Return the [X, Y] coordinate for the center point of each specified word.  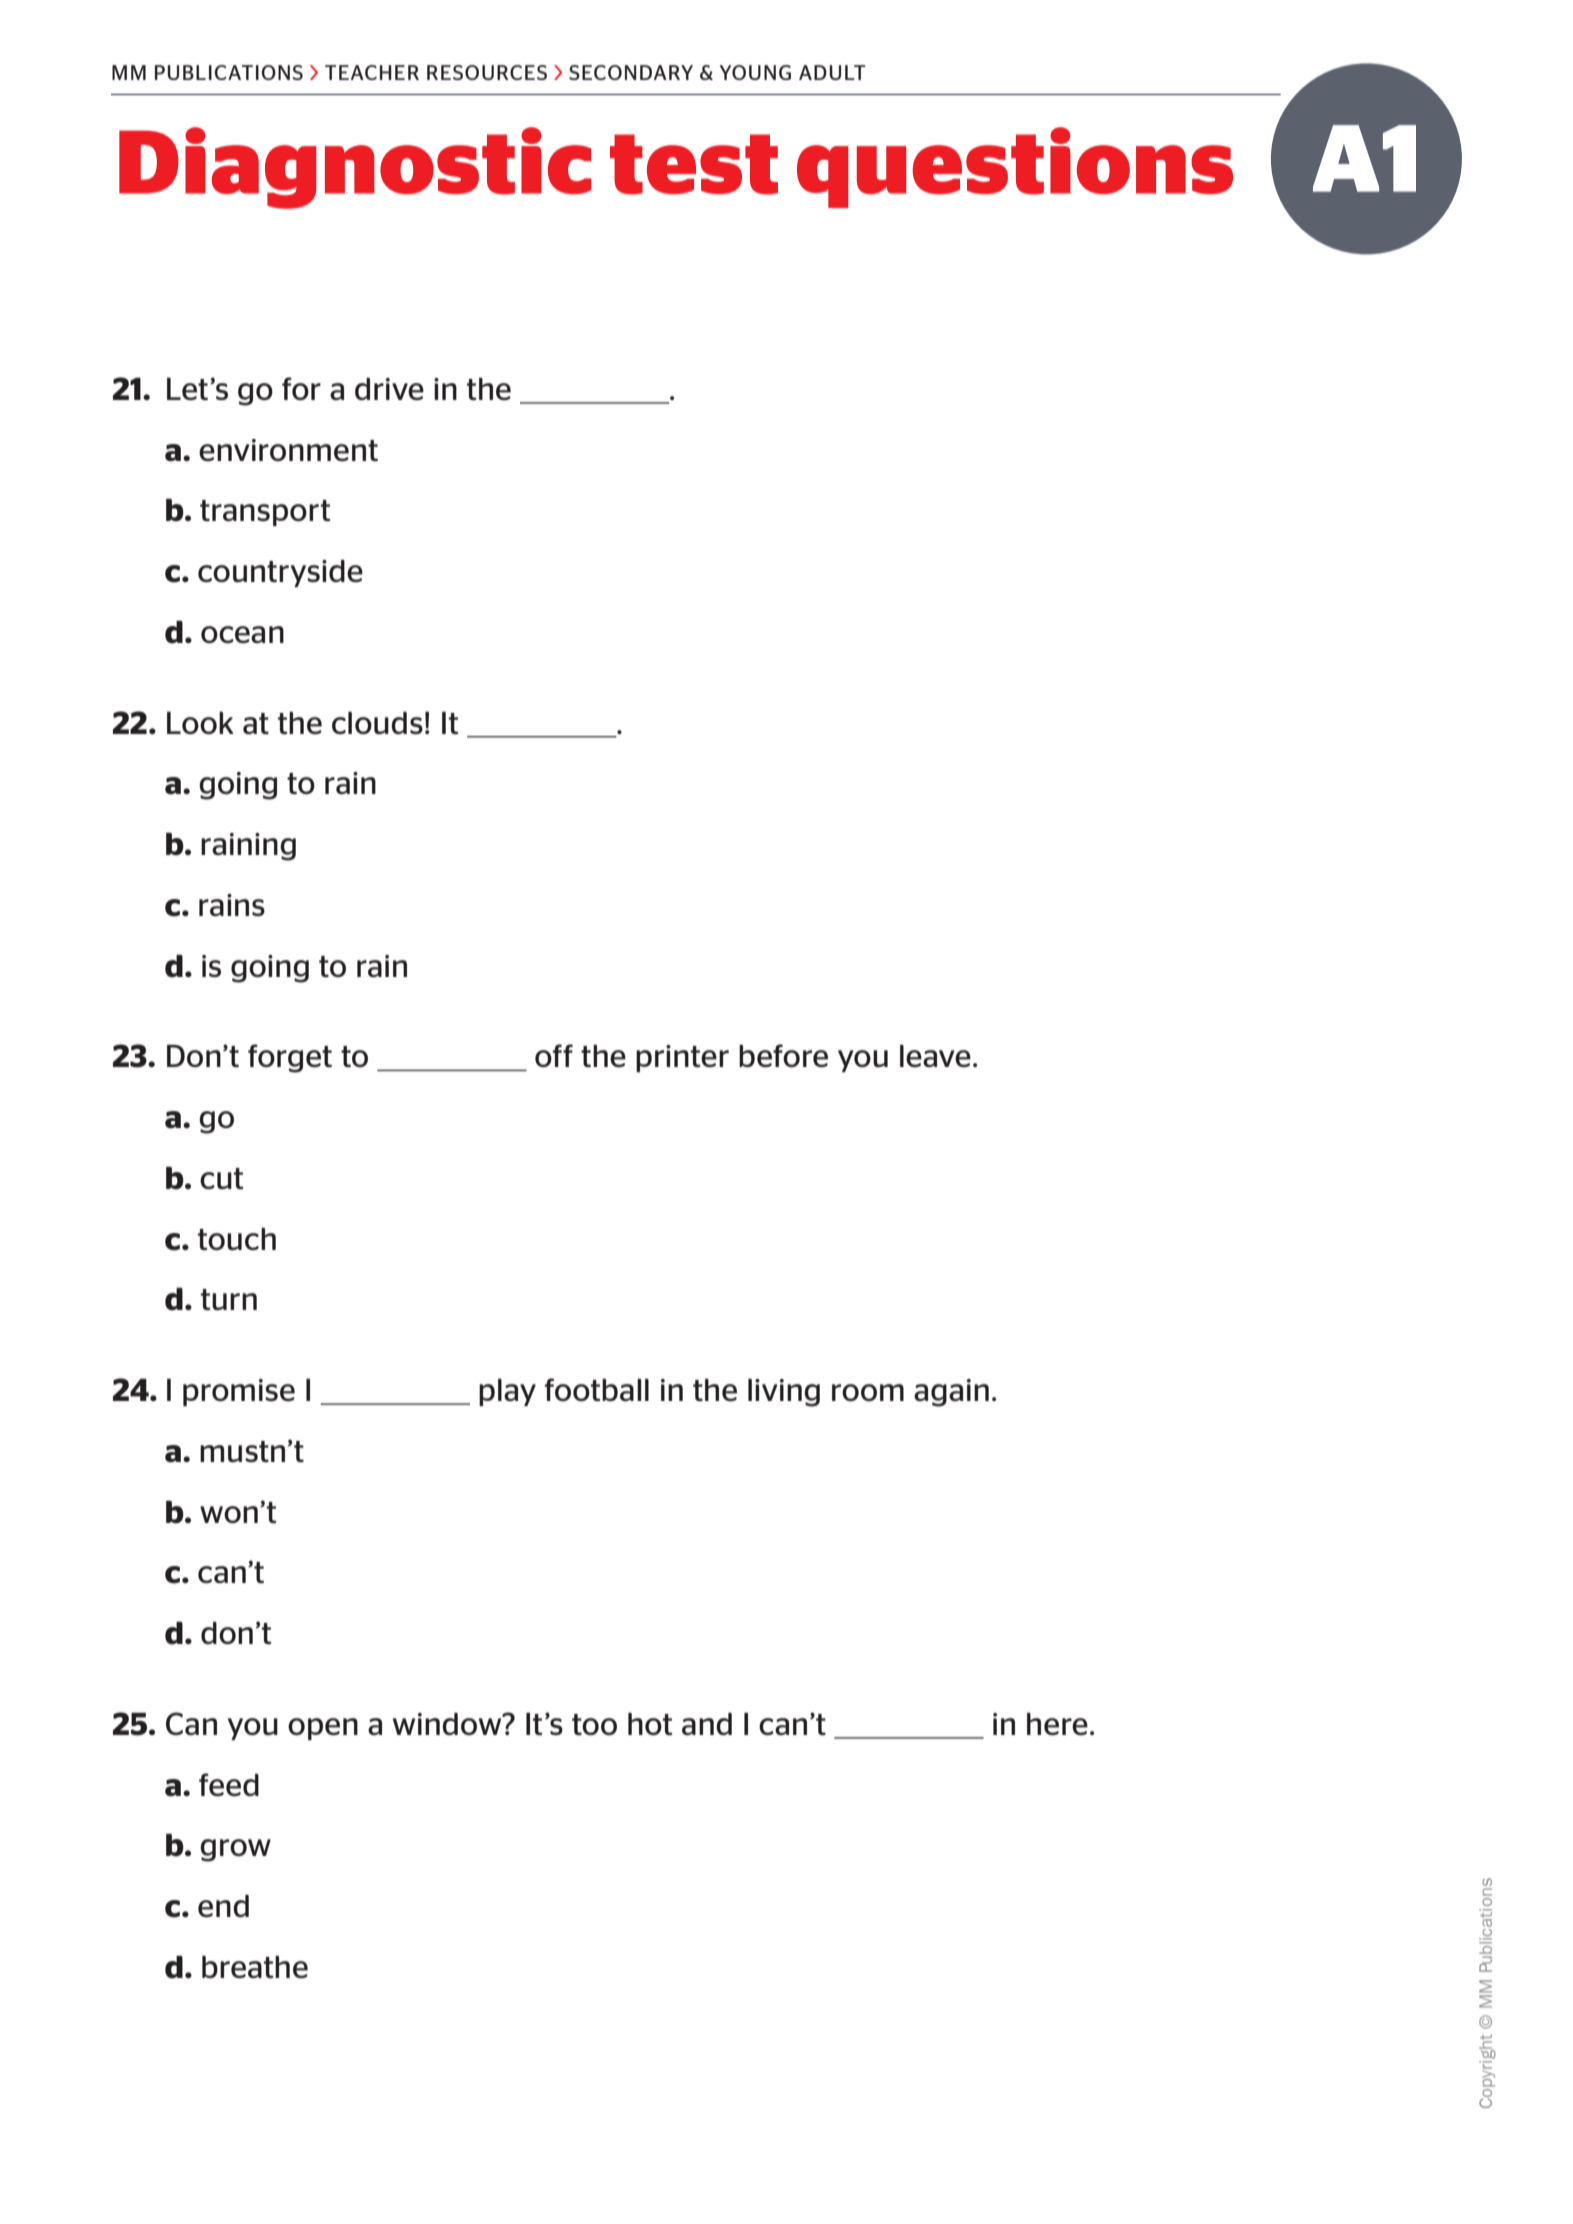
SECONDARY [631, 72]
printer [682, 1058]
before [783, 1055]
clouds [377, 723]
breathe [255, 1967]
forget [290, 1058]
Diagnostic [355, 168]
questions [1015, 167]
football [597, 1389]
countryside [280, 573]
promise [239, 1392]
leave [935, 1056]
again [951, 1393]
